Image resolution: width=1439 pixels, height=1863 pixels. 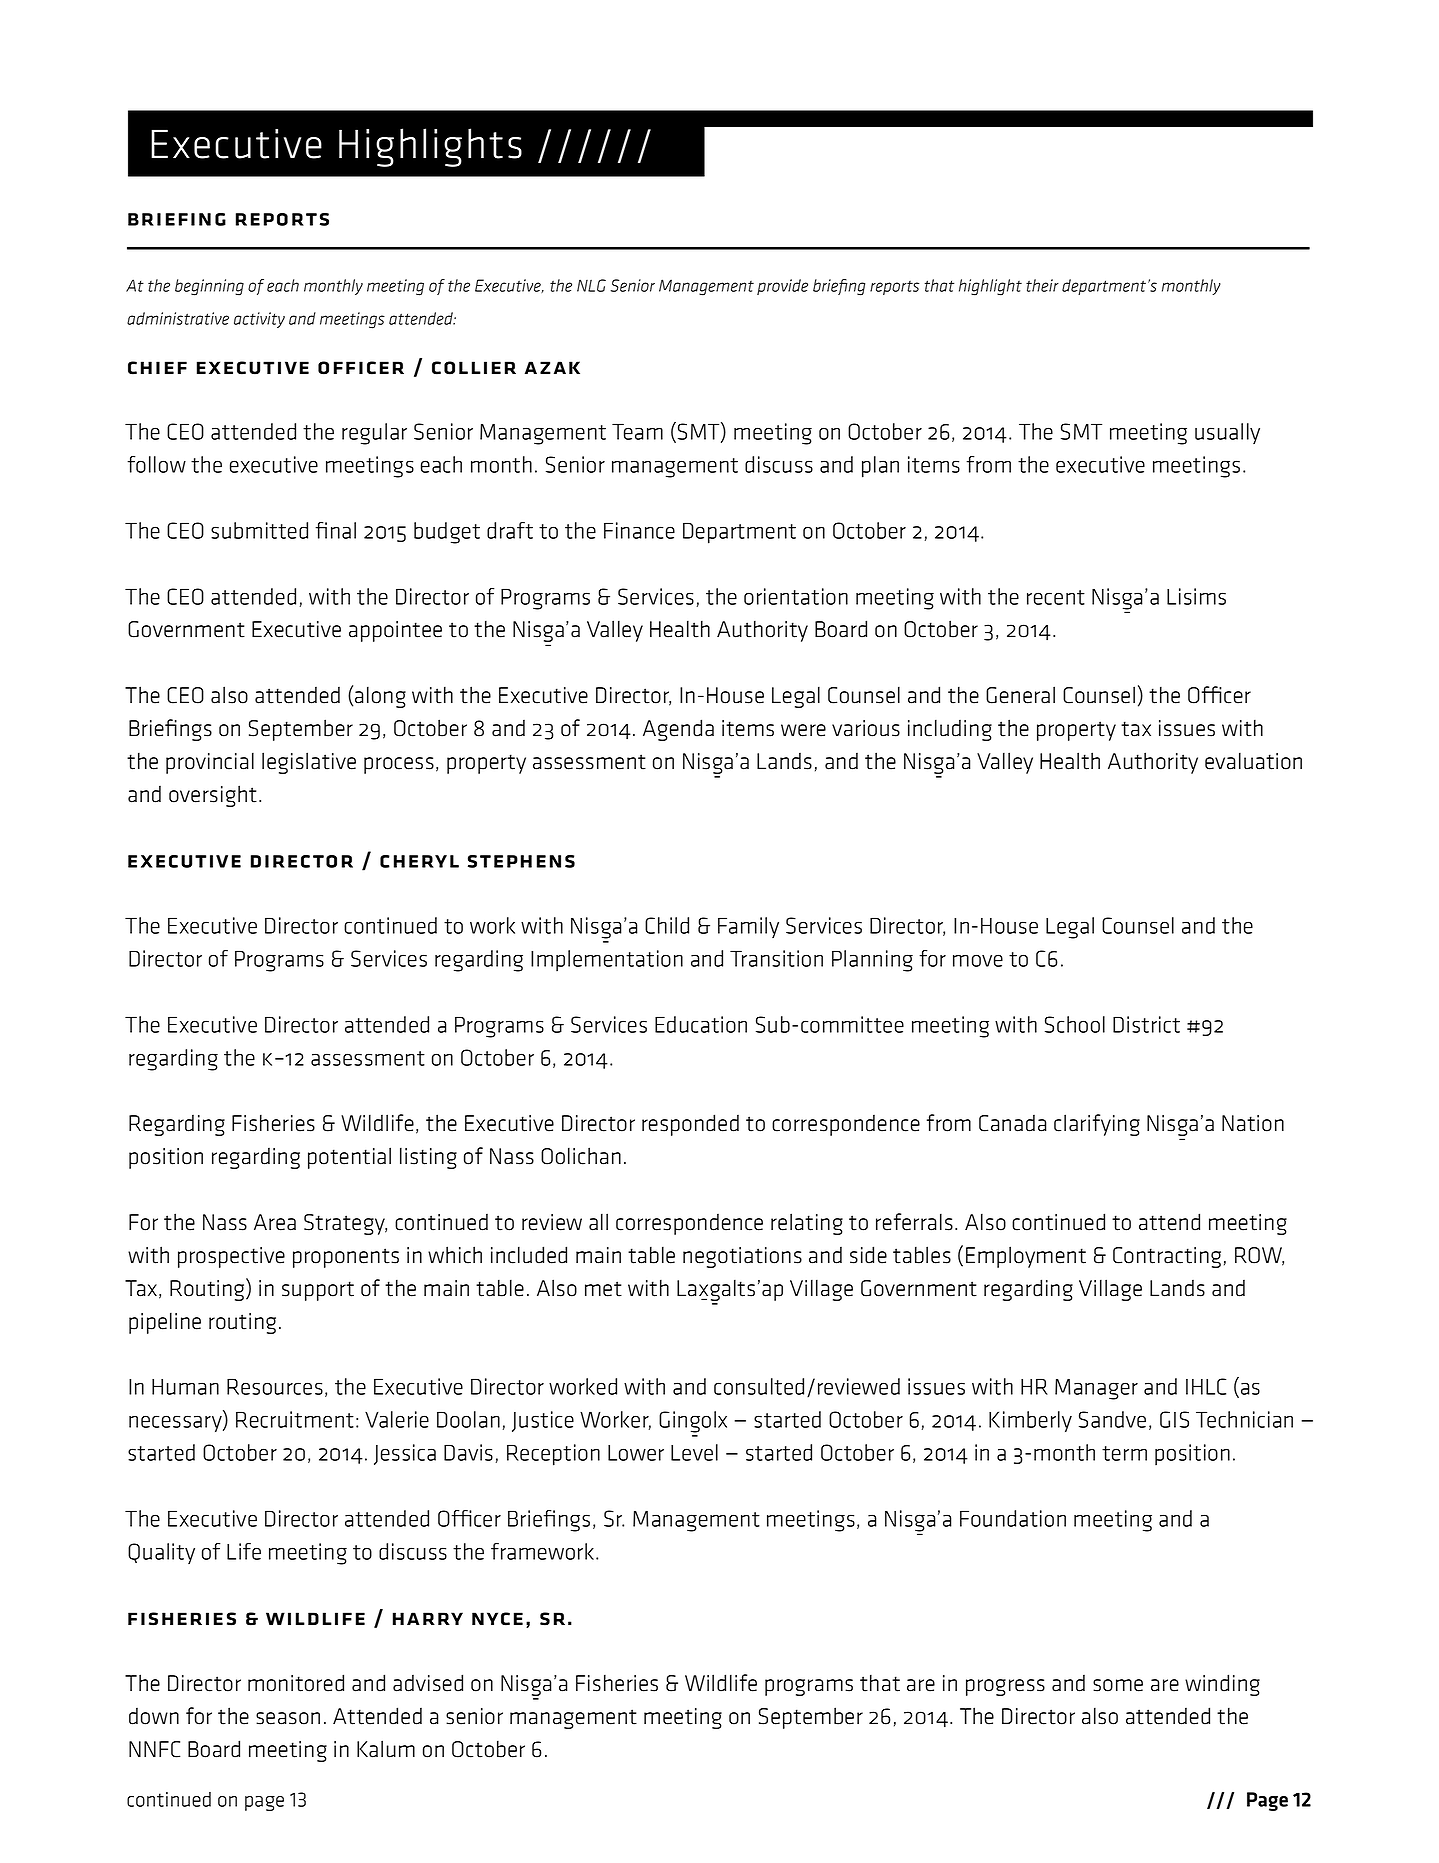 I want to click on District, so click(x=1146, y=1024).
